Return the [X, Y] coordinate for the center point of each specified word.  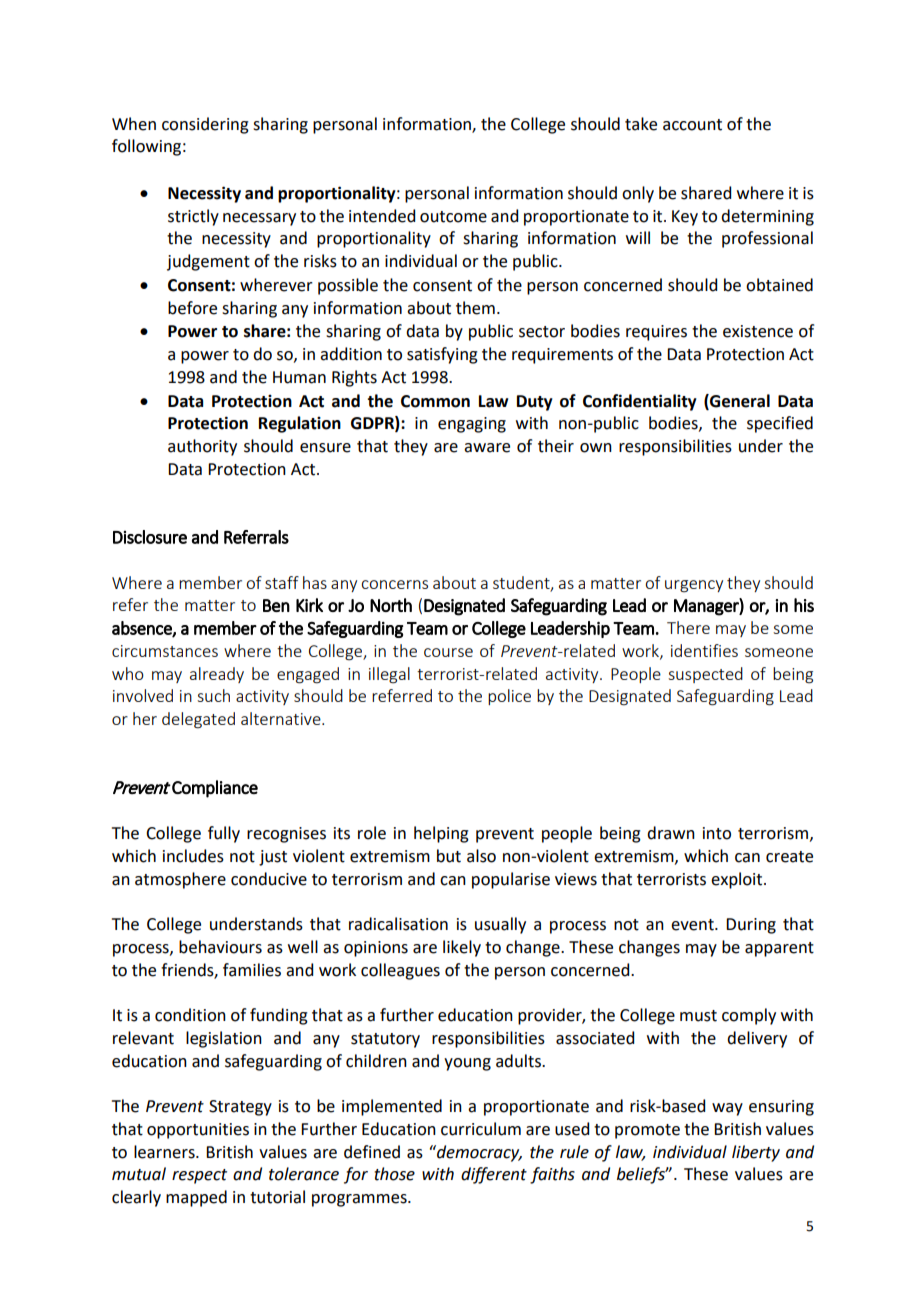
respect [199, 1176]
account [692, 125]
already [217, 675]
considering [205, 125]
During [751, 926]
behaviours [220, 947]
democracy [478, 1153]
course [448, 652]
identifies [704, 650]
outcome [453, 217]
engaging [472, 425]
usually [500, 925]
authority [202, 447]
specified [780, 424]
